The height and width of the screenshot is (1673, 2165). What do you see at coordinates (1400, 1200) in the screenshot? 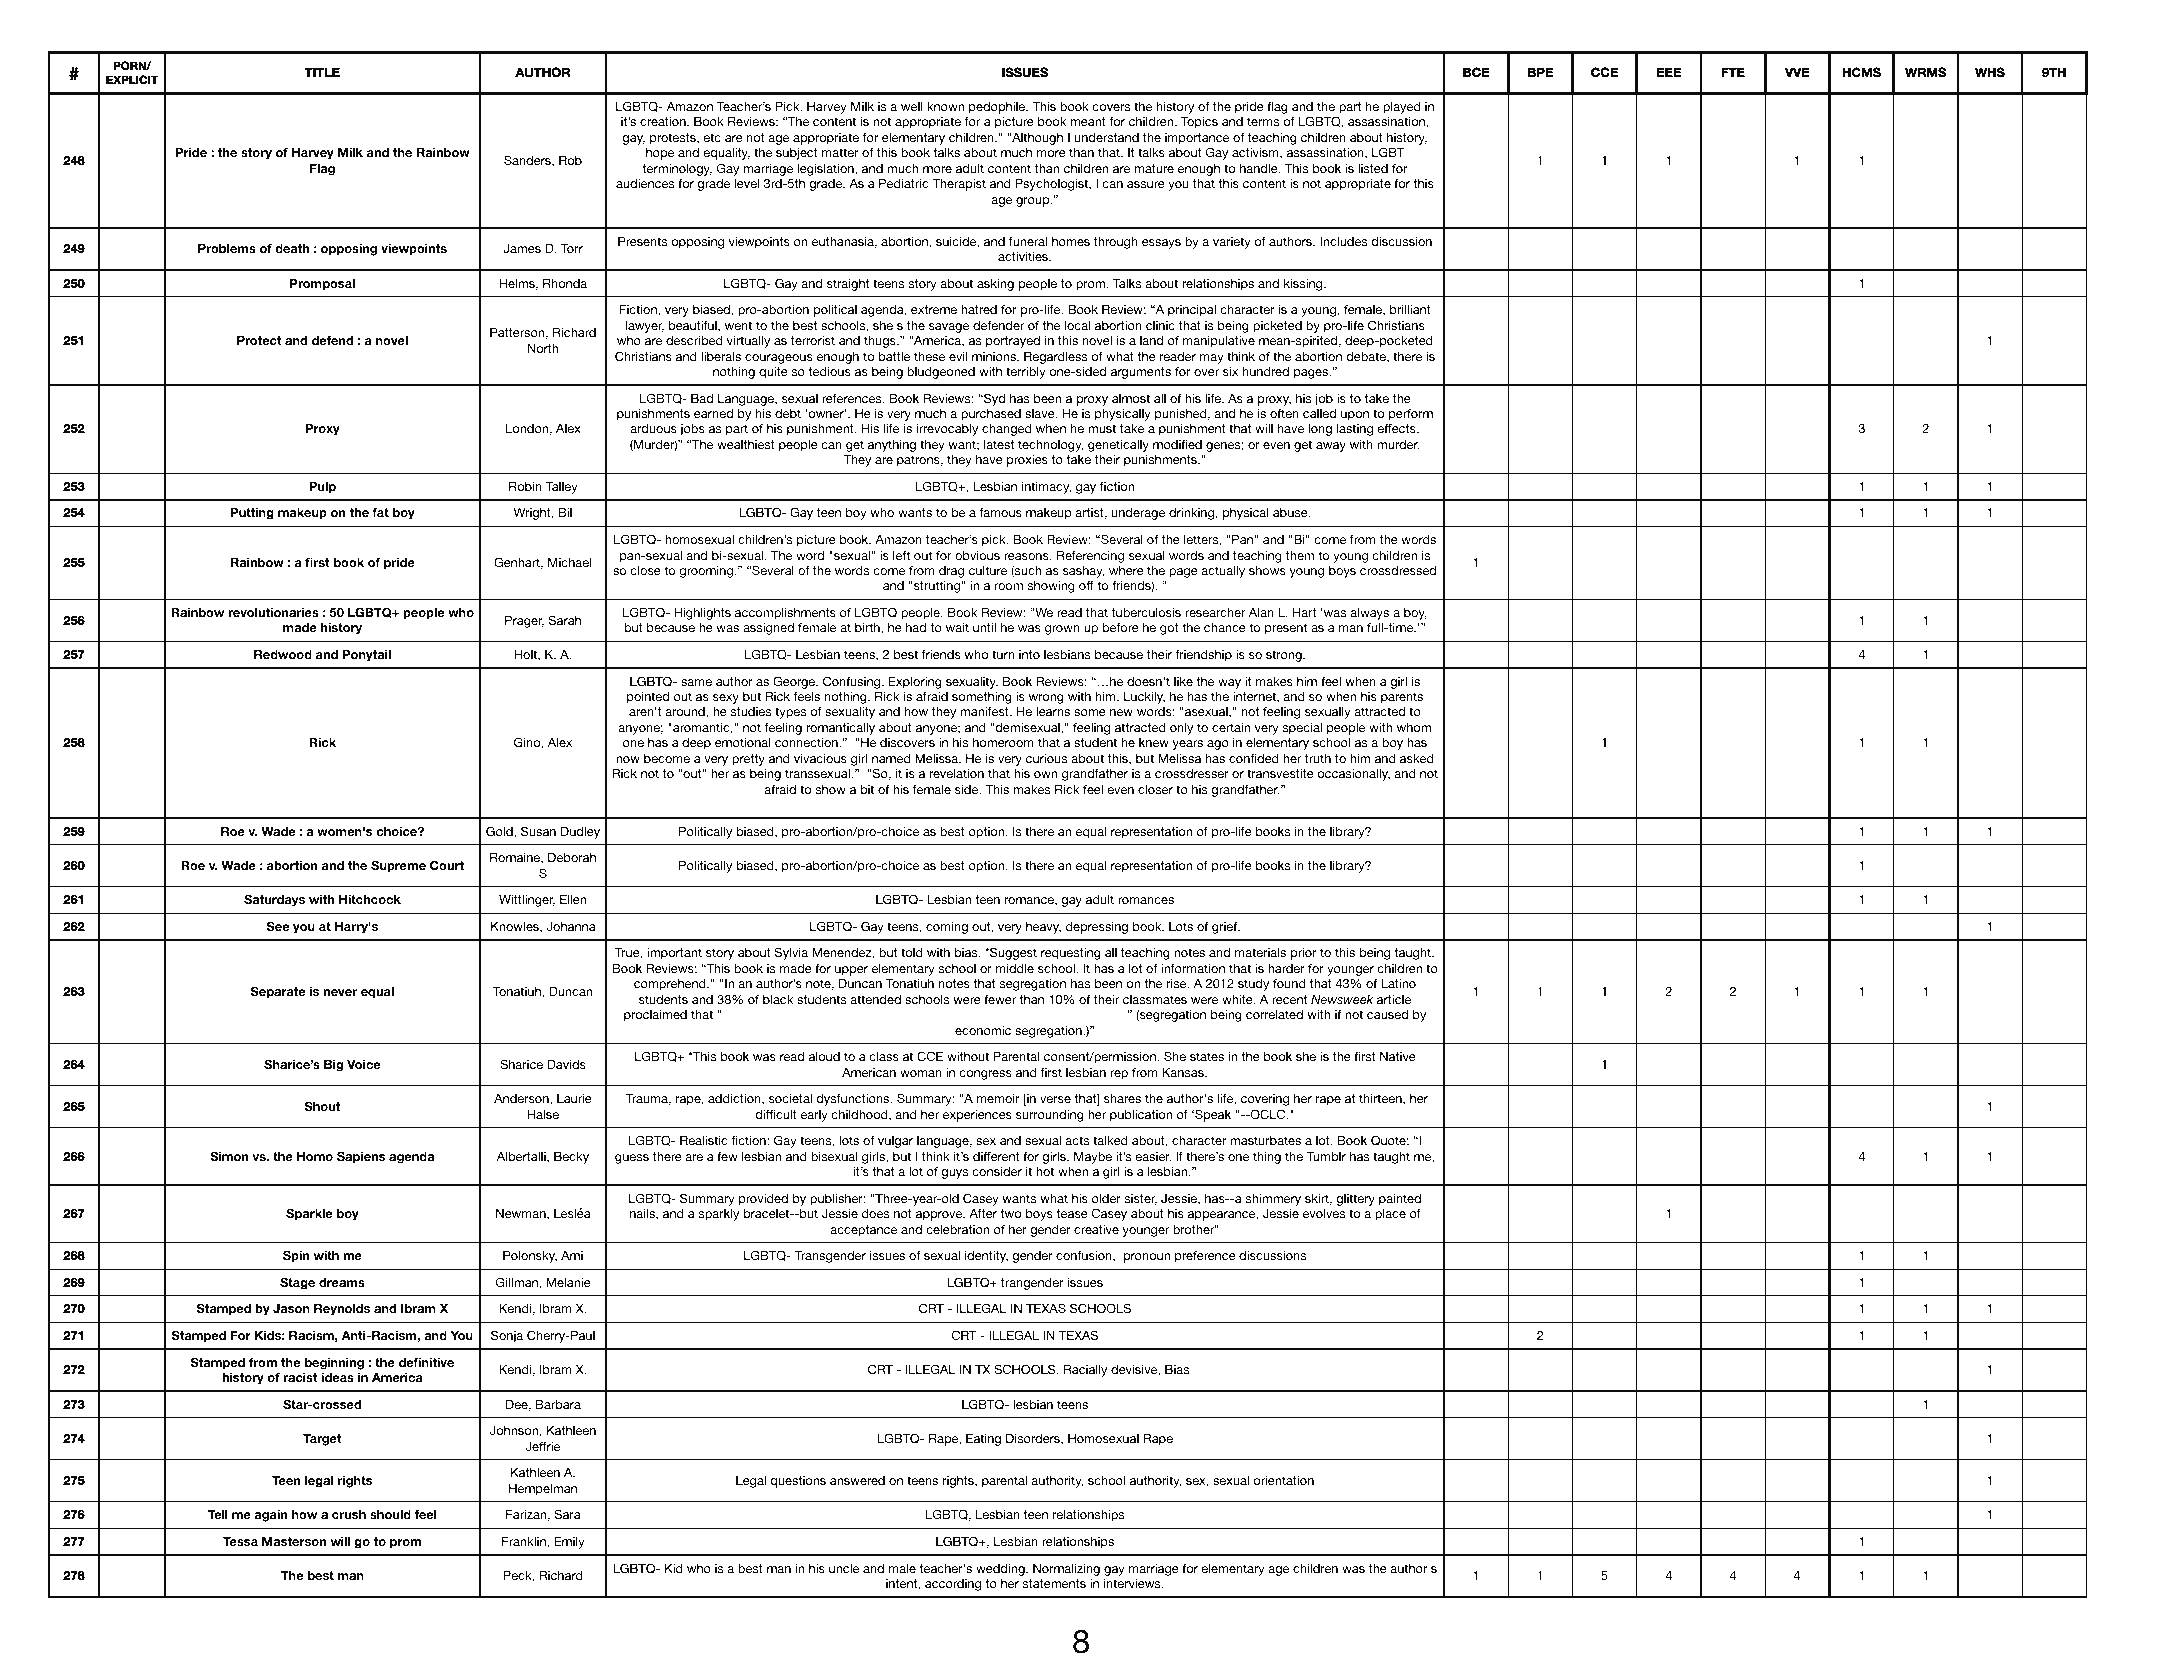
I see `painted` at bounding box center [1400, 1200].
